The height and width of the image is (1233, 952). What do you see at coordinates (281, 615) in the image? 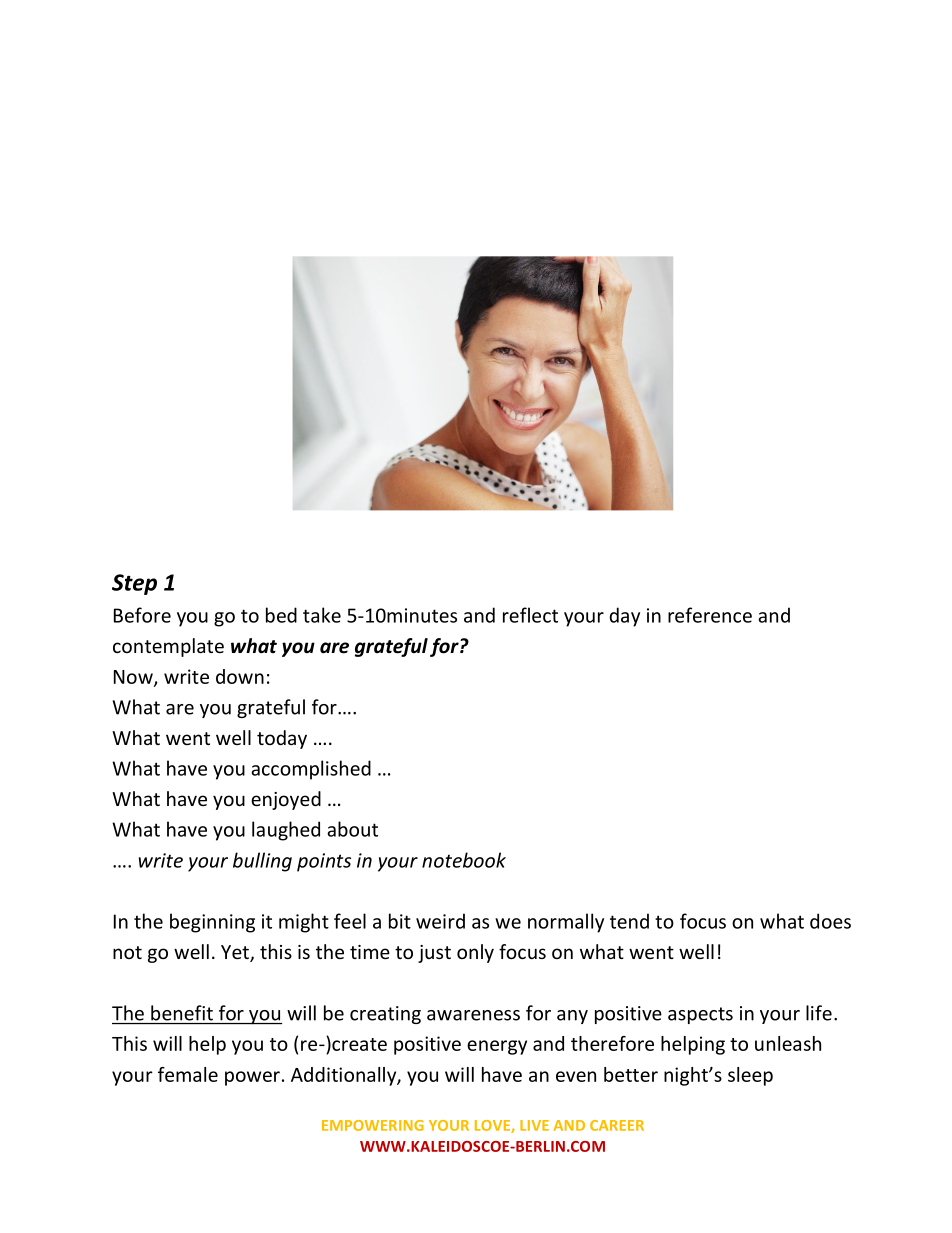
I see `bed` at bounding box center [281, 615].
